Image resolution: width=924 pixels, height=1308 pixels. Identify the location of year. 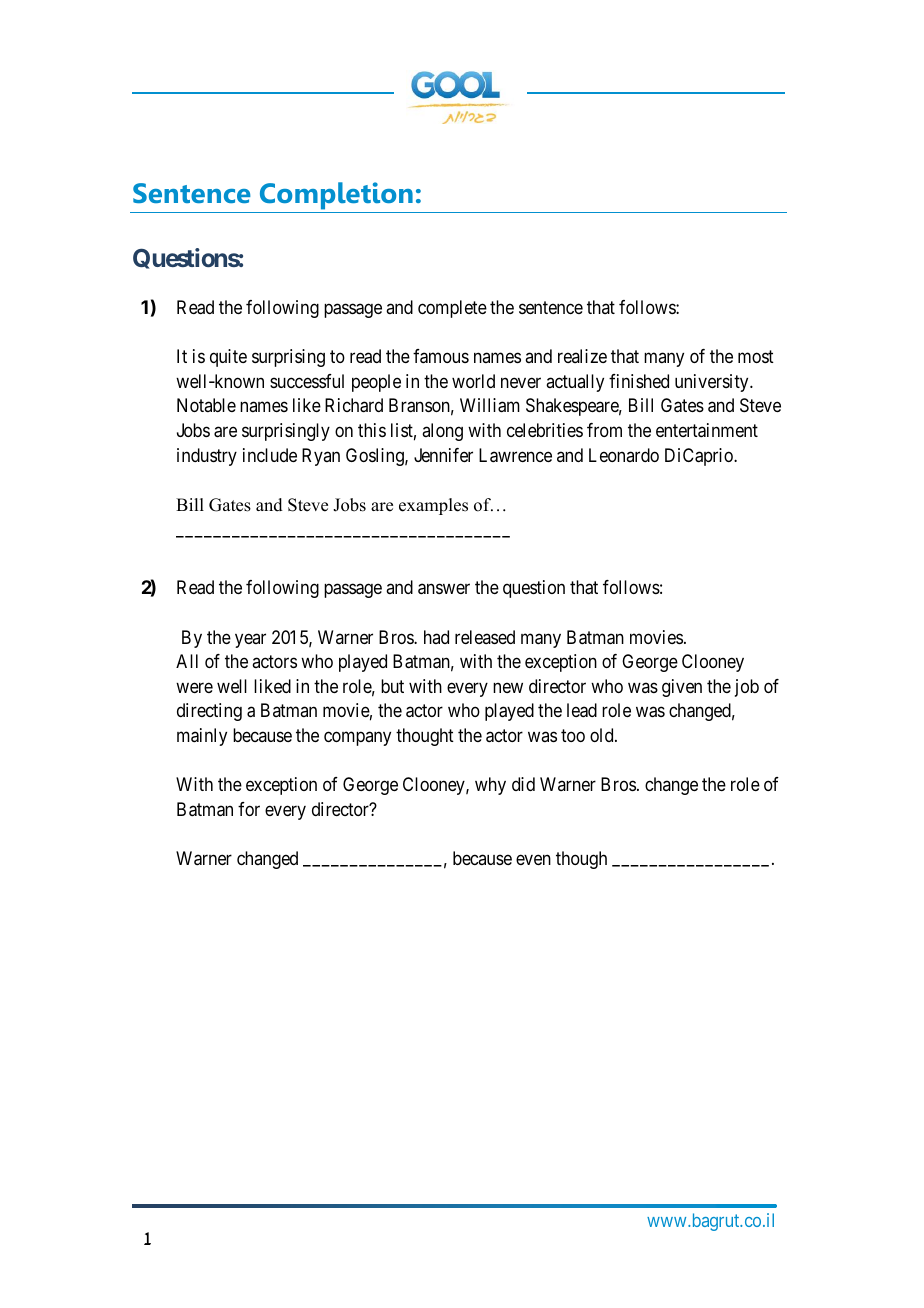
(250, 640).
